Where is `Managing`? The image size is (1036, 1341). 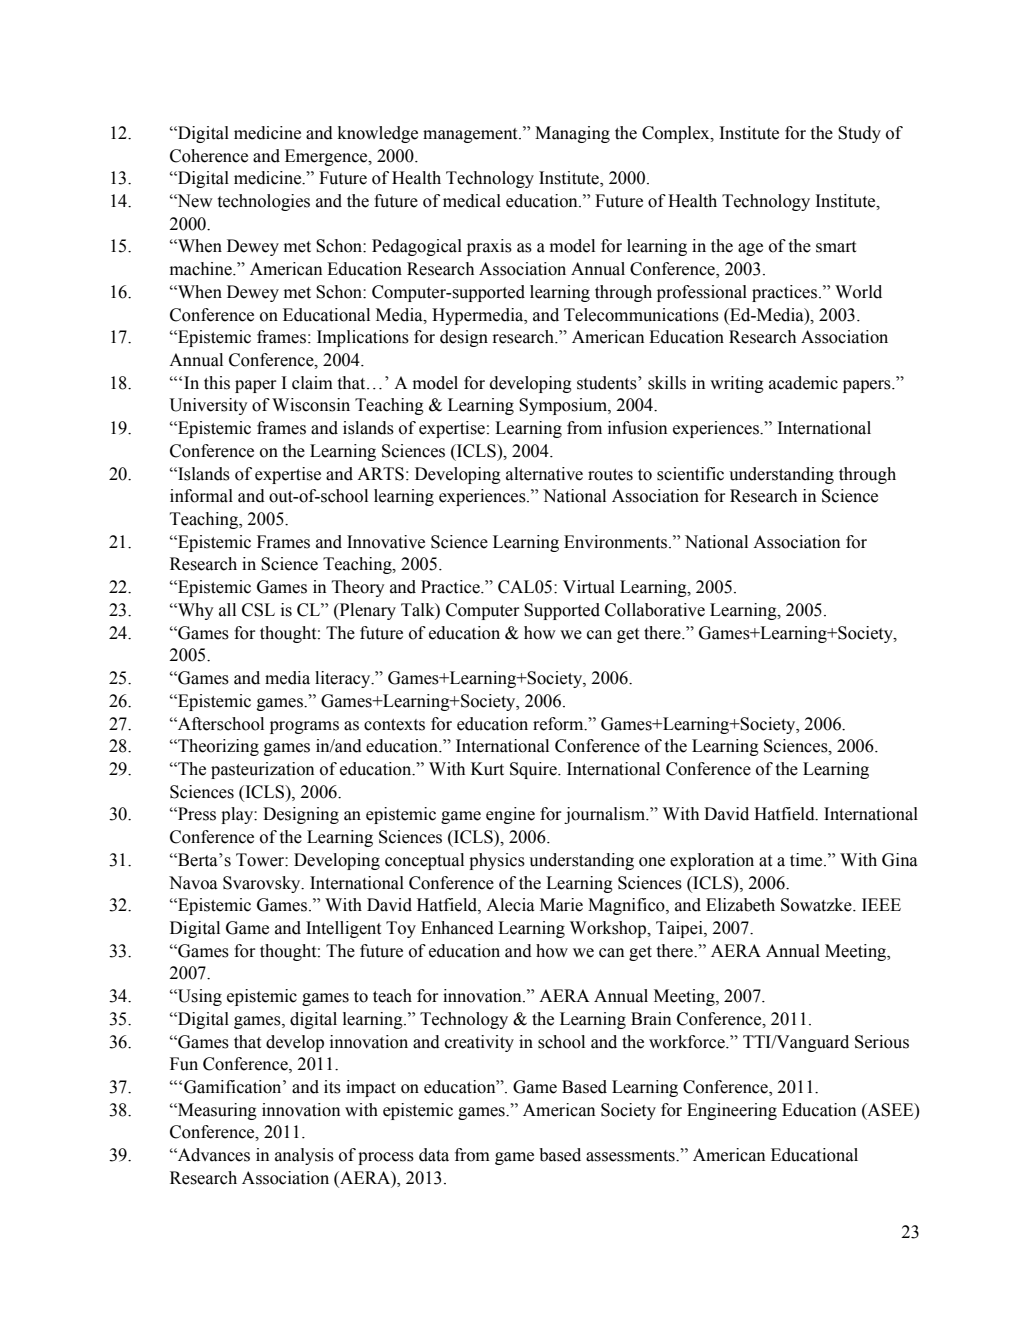 Managing is located at coordinates (572, 134).
